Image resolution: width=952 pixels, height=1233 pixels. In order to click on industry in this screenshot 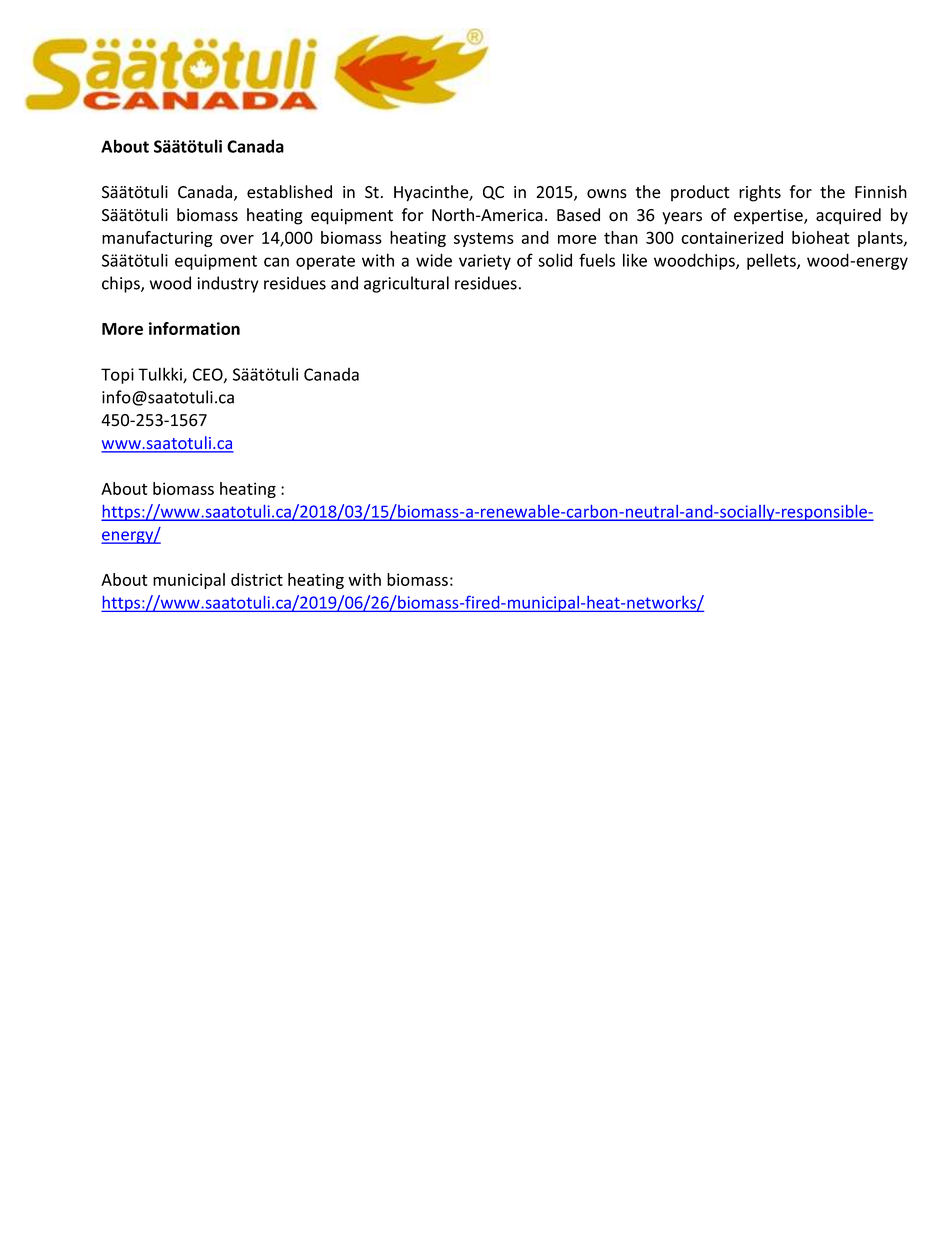, I will do `click(228, 284)`.
